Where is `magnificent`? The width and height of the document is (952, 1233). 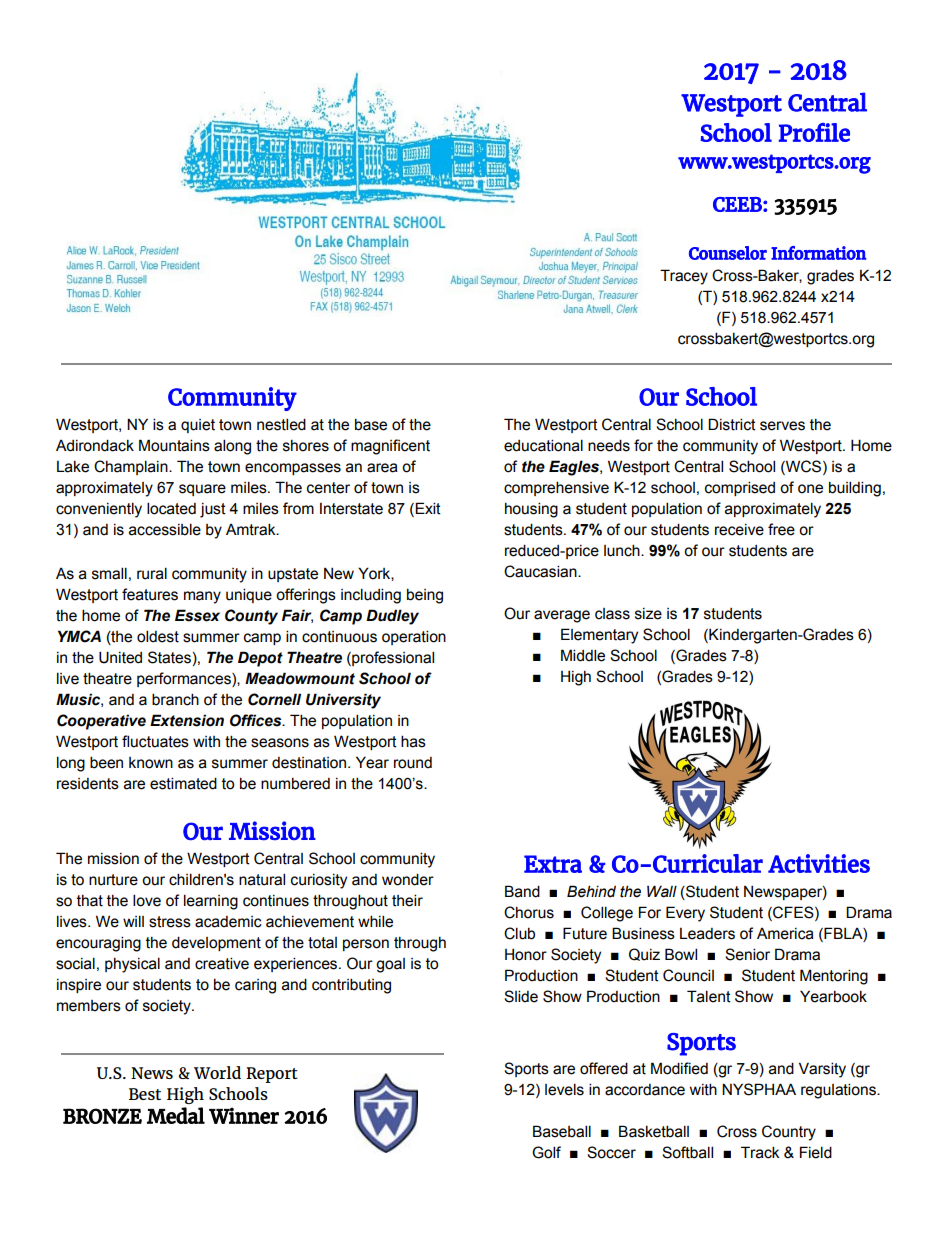
magnificent is located at coordinates (390, 447).
